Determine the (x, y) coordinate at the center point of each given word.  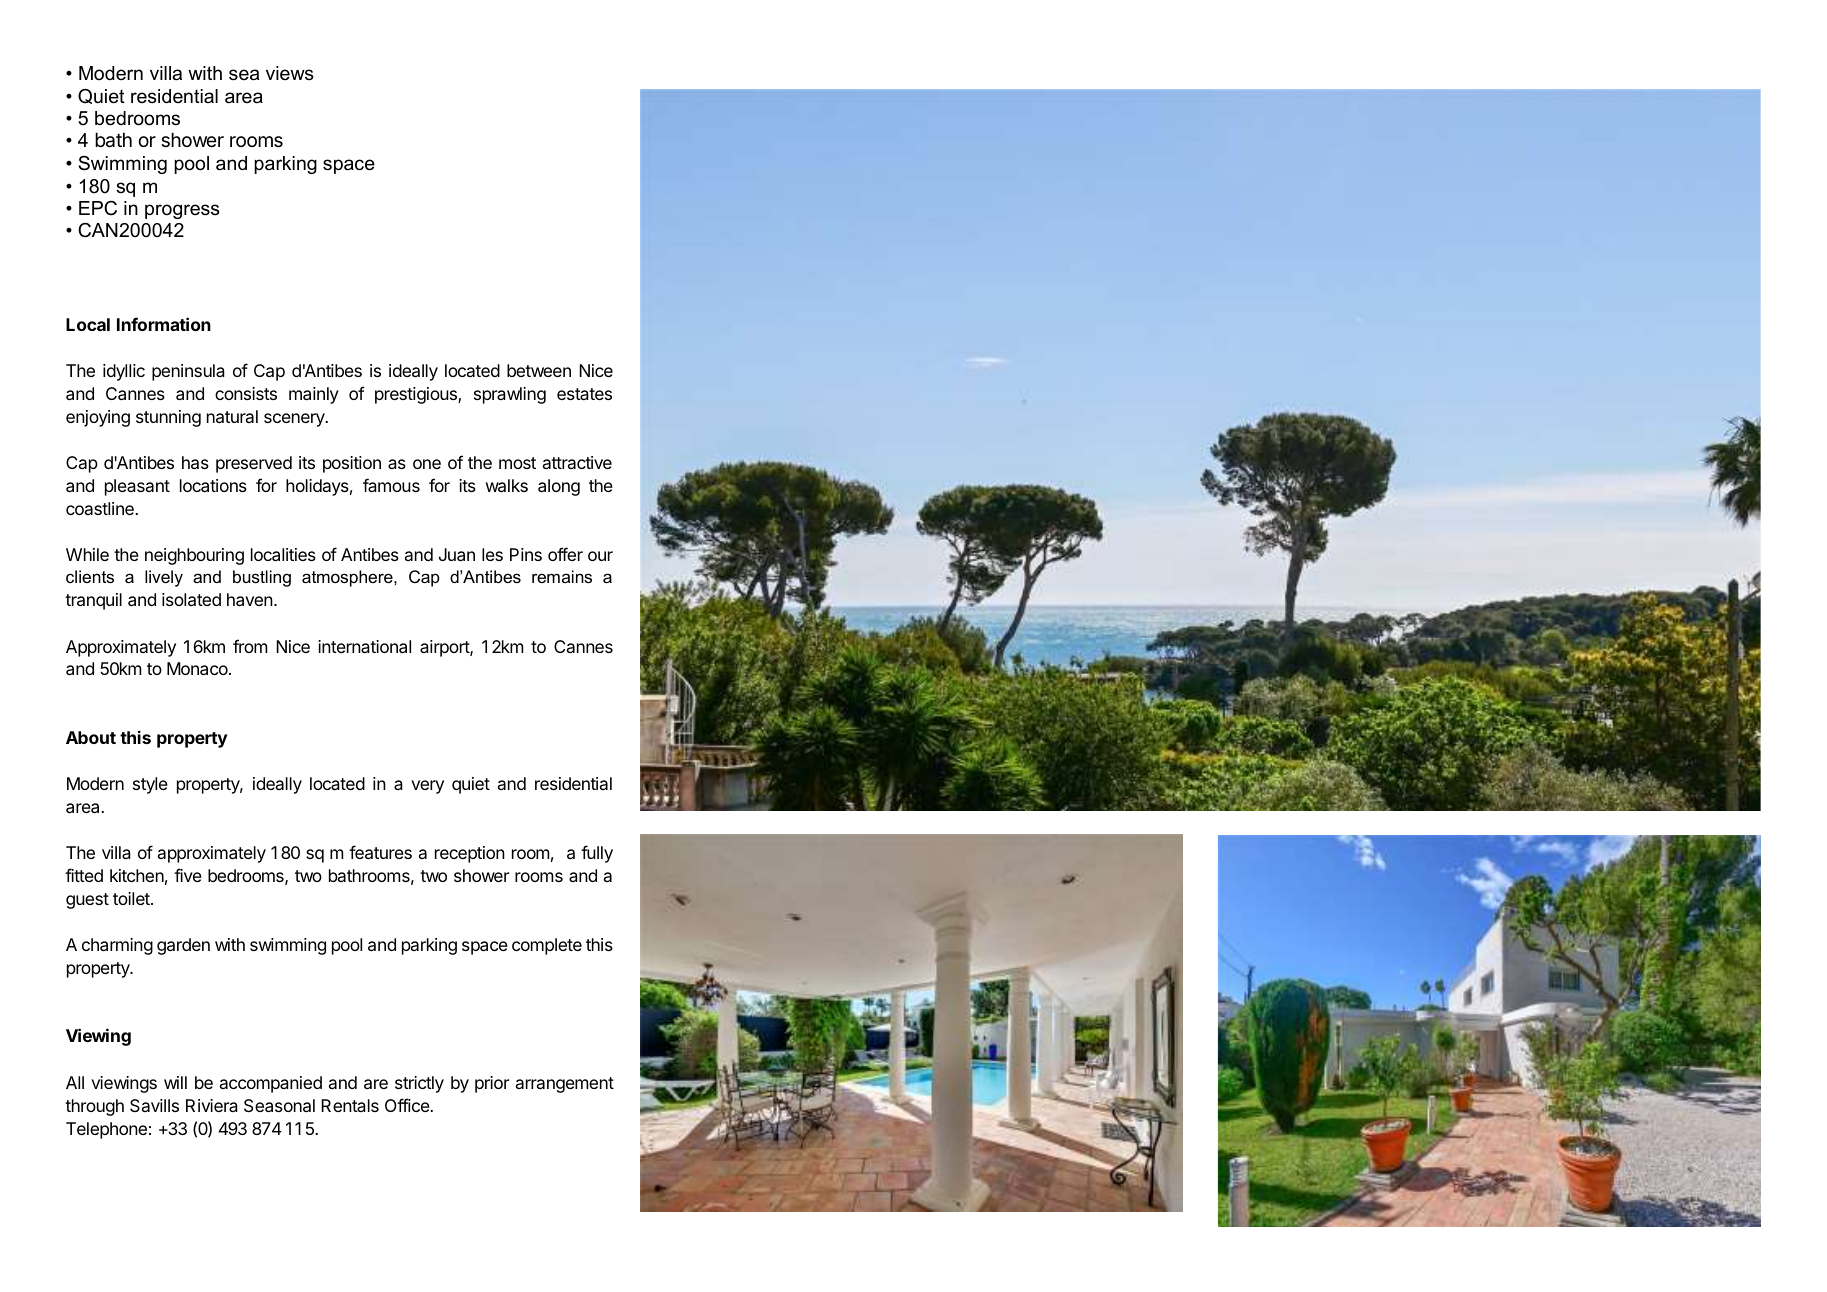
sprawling (510, 395)
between (539, 370)
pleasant (137, 487)
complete (547, 946)
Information (164, 324)
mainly (314, 395)
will (175, 1082)
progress (182, 211)
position (352, 464)
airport (445, 648)
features (380, 852)
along (559, 487)
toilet (132, 898)
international (364, 646)
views (289, 73)
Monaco (198, 668)
